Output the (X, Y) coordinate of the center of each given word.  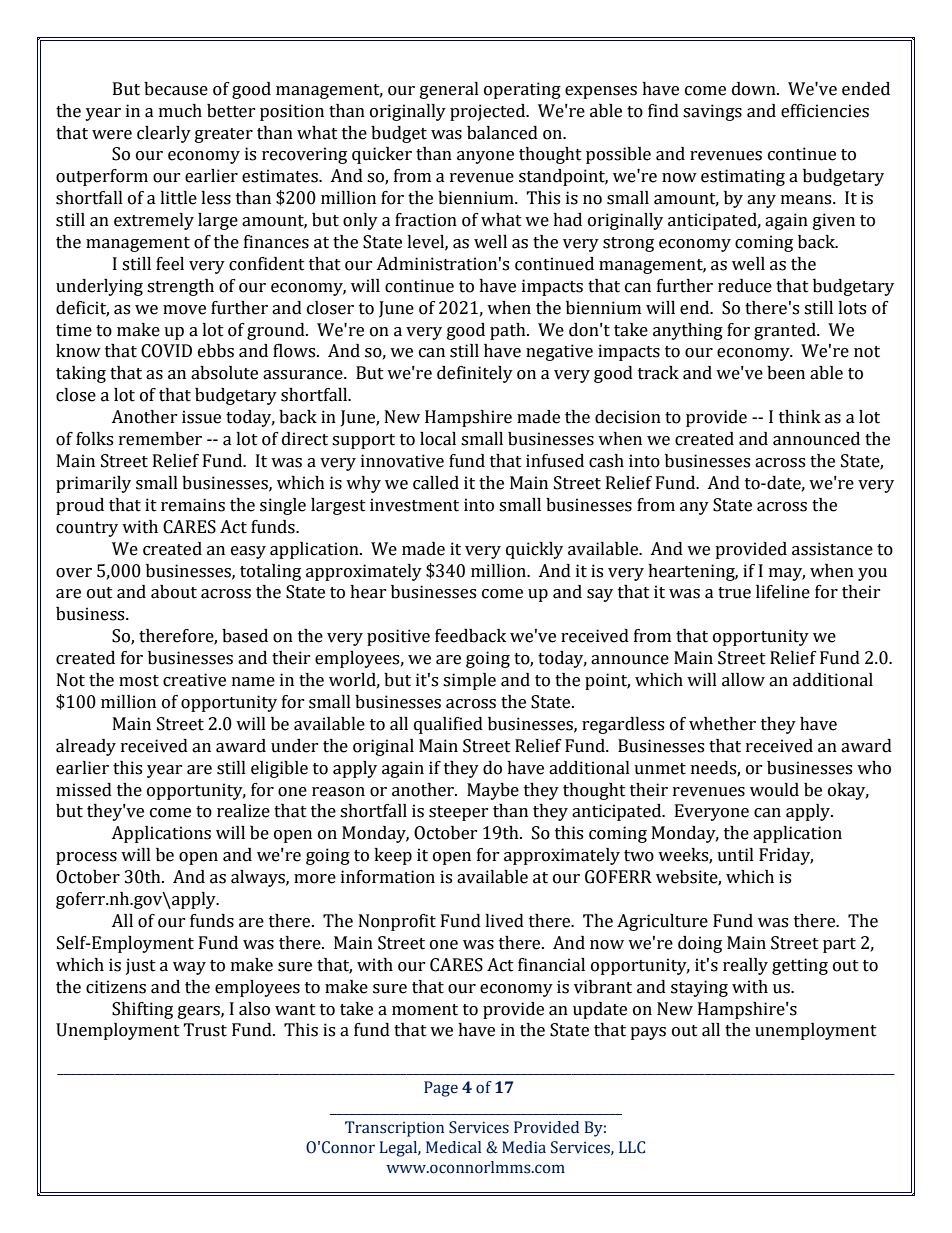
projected (489, 112)
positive (398, 637)
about (174, 592)
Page (441, 1089)
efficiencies (825, 111)
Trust (205, 1030)
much (180, 111)
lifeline (783, 592)
